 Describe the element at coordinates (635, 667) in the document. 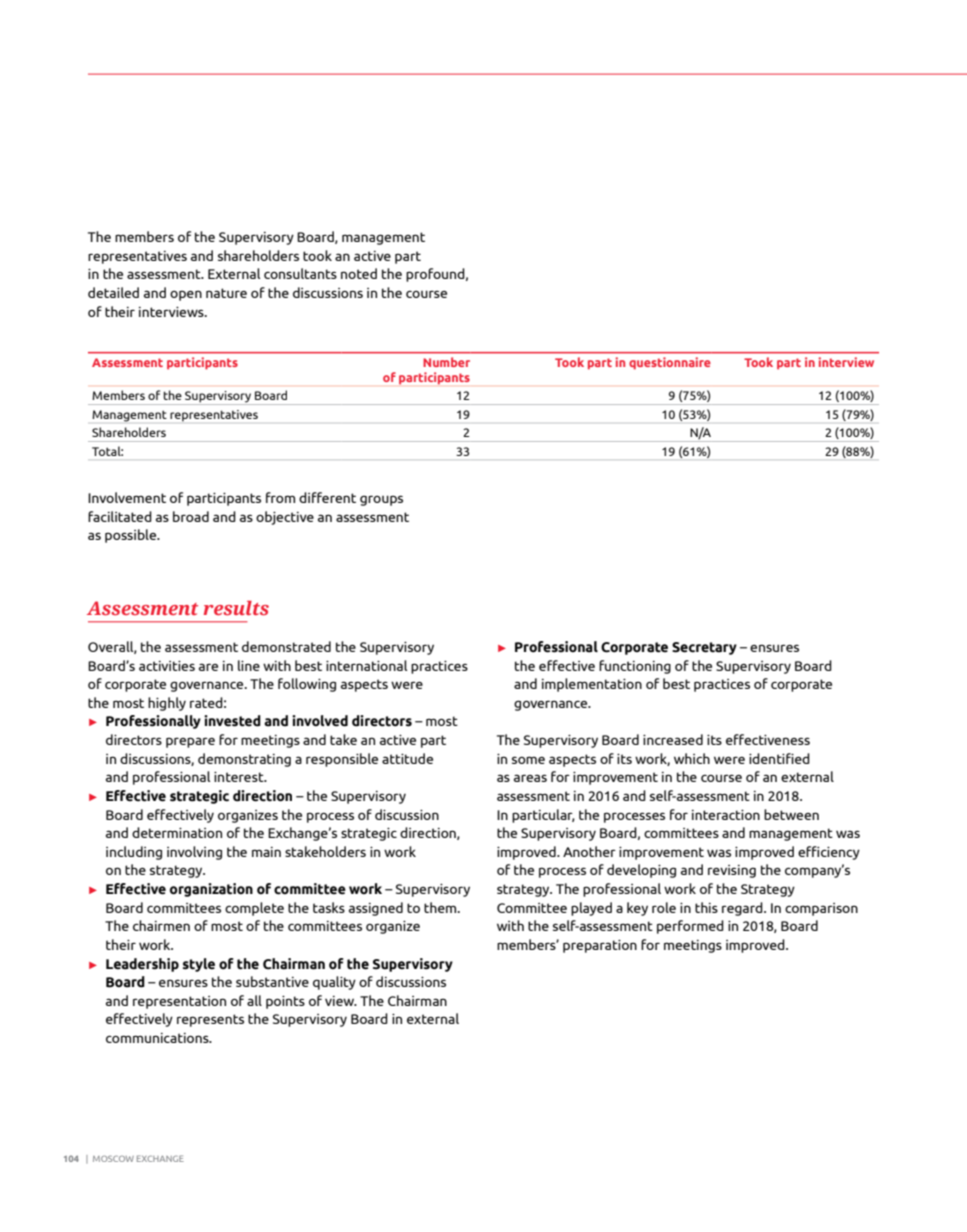

I see `functioning` at that location.
